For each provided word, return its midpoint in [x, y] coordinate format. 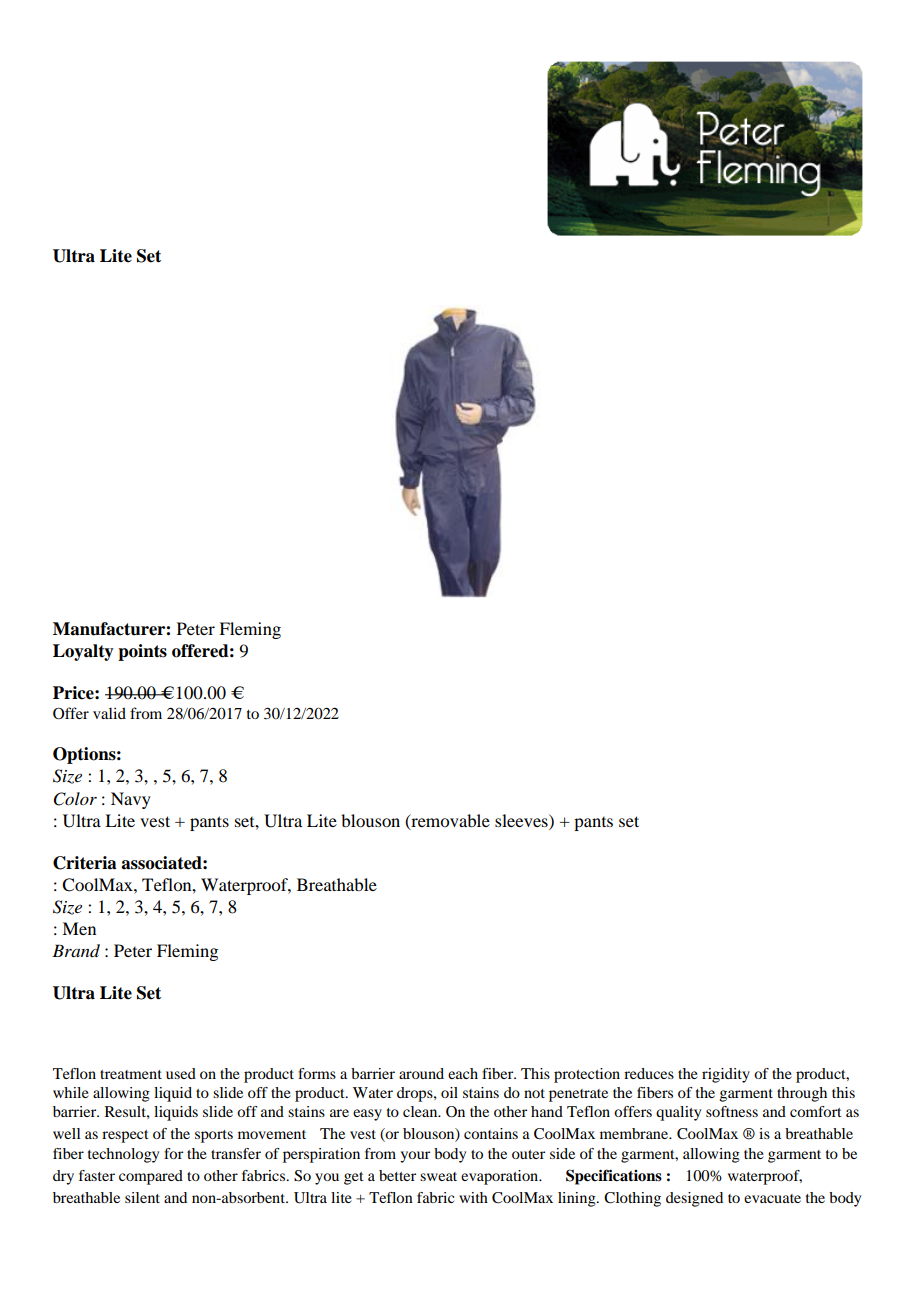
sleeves [522, 820]
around [421, 1073]
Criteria [85, 863]
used [181, 1073]
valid [109, 713]
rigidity [726, 1075]
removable [449, 821]
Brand [76, 951]
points [142, 652]
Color [75, 799]
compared [151, 1177]
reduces [649, 1073]
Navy [131, 800]
